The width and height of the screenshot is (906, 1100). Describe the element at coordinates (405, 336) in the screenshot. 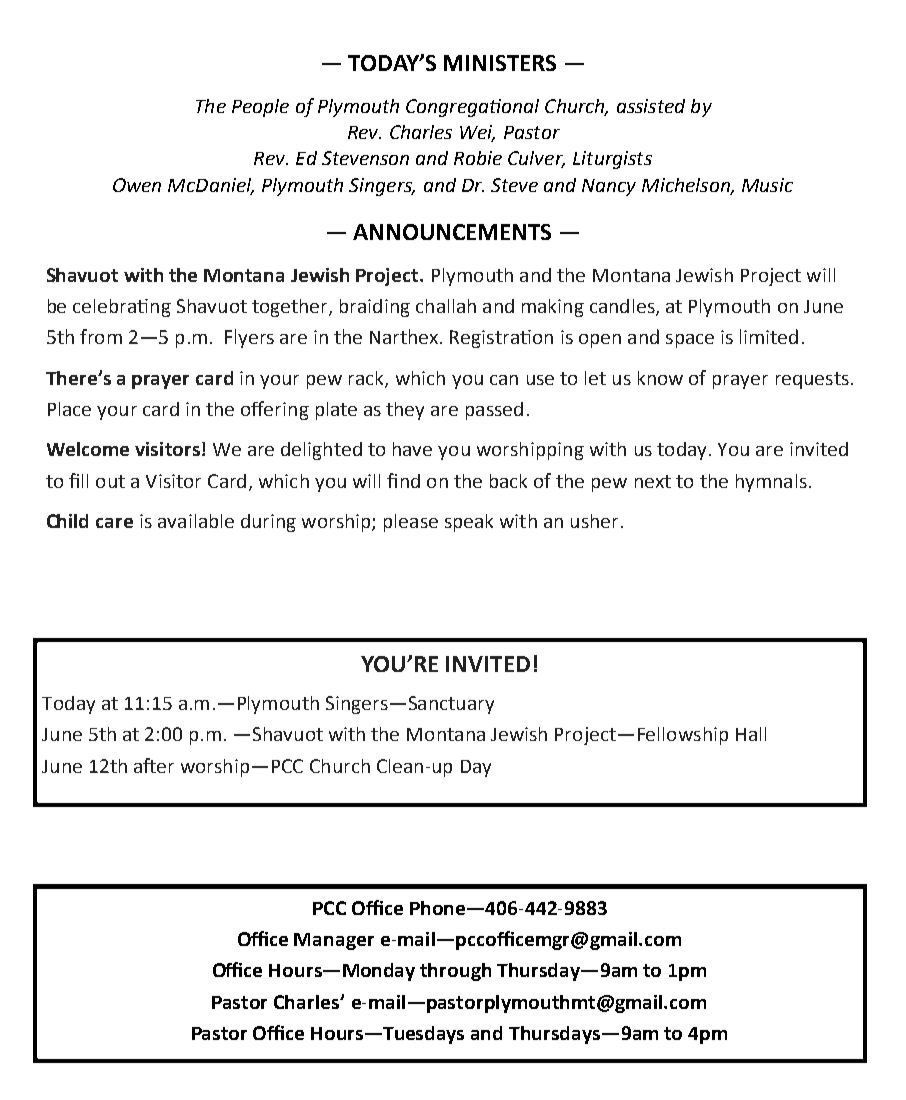

I see `Narthex` at that location.
